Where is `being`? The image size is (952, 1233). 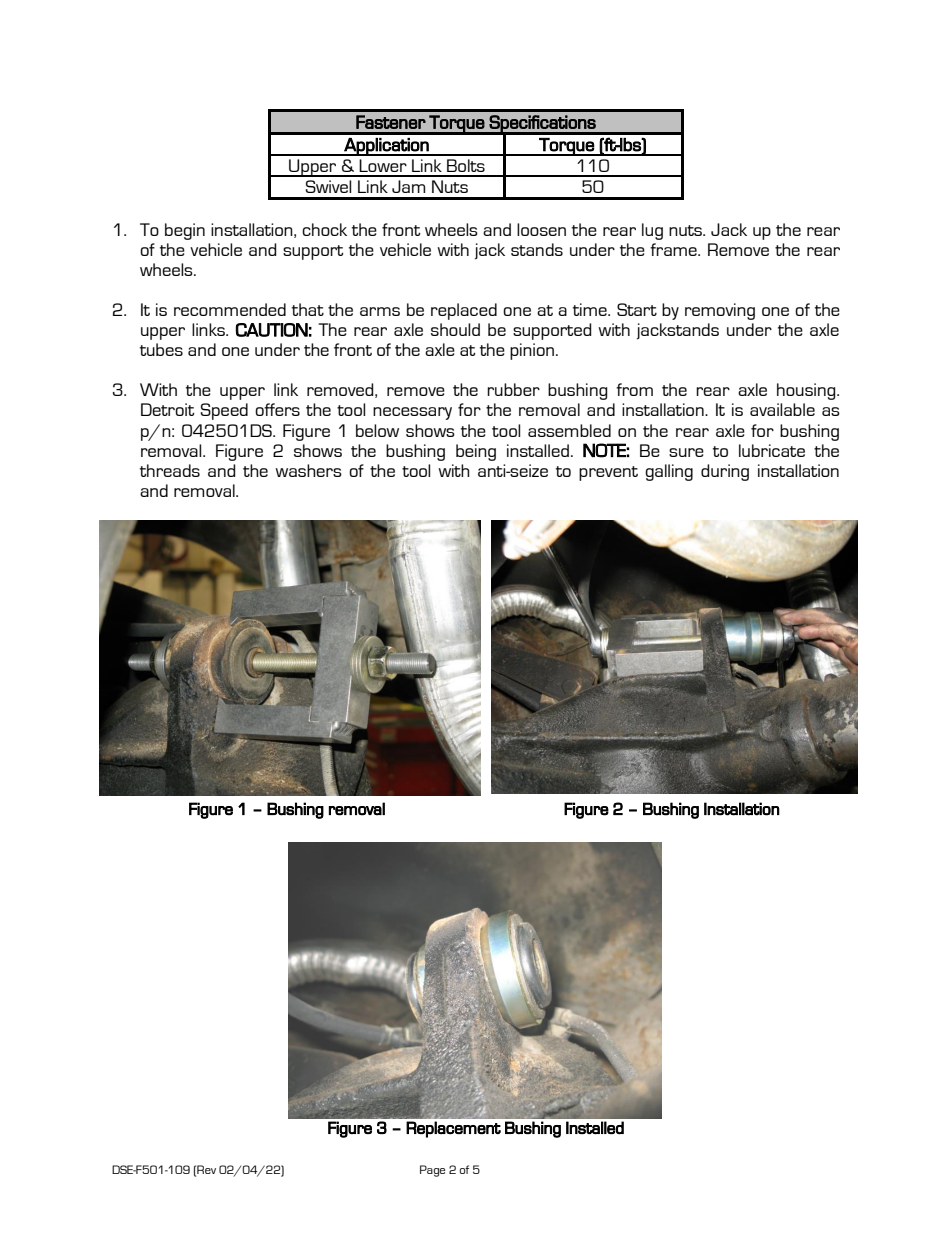 being is located at coordinates (476, 452).
